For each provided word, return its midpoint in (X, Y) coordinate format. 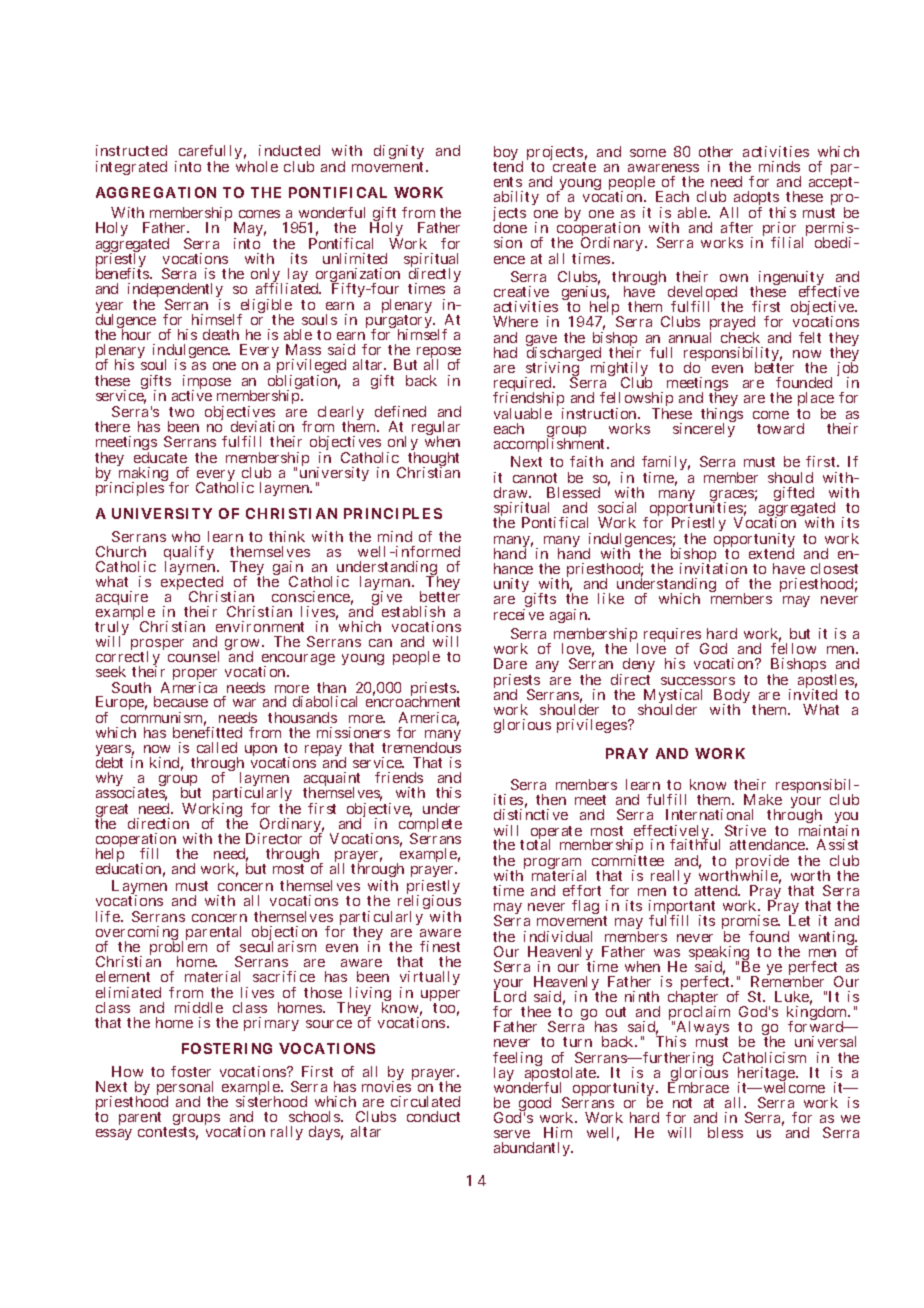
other (716, 151)
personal (185, 1089)
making (143, 475)
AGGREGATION (156, 192)
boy (506, 154)
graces (732, 497)
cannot (535, 478)
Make (763, 799)
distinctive (531, 814)
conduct (433, 1116)
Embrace (698, 1087)
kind (164, 762)
